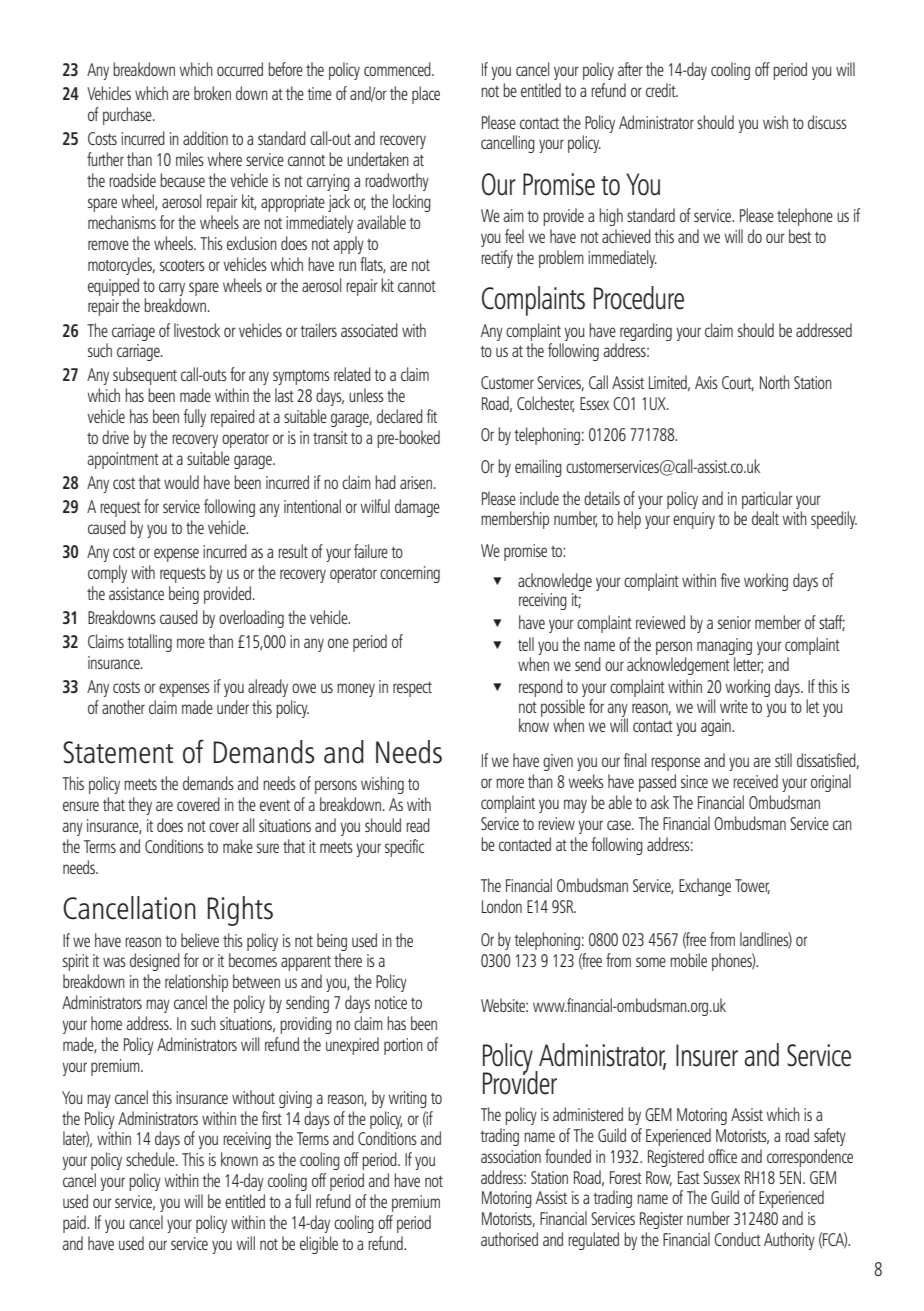 The height and width of the screenshot is (1311, 924). Describe the element at coordinates (426, 95) in the screenshot. I see `place` at that location.
